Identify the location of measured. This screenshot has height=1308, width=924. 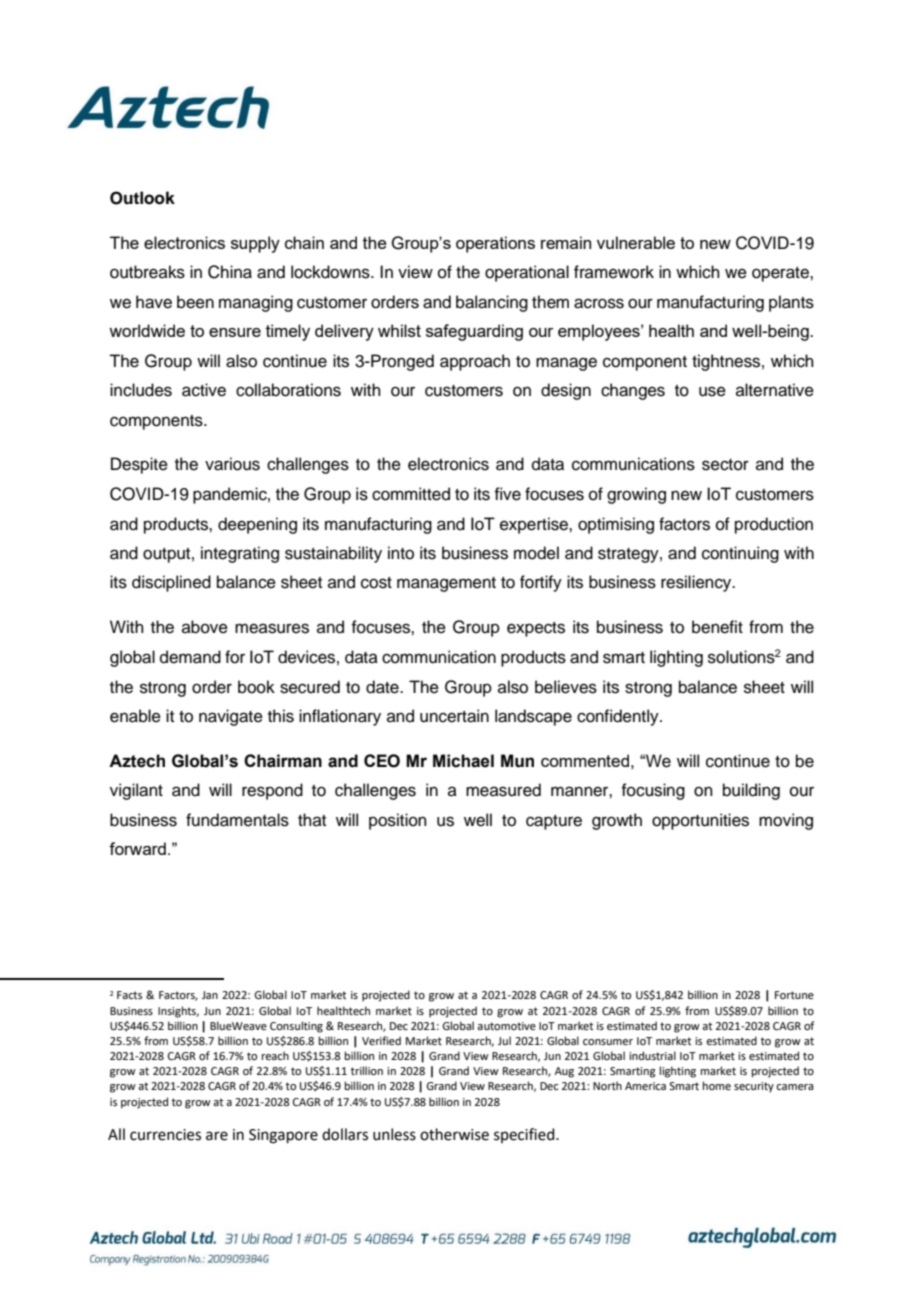
(503, 790).
